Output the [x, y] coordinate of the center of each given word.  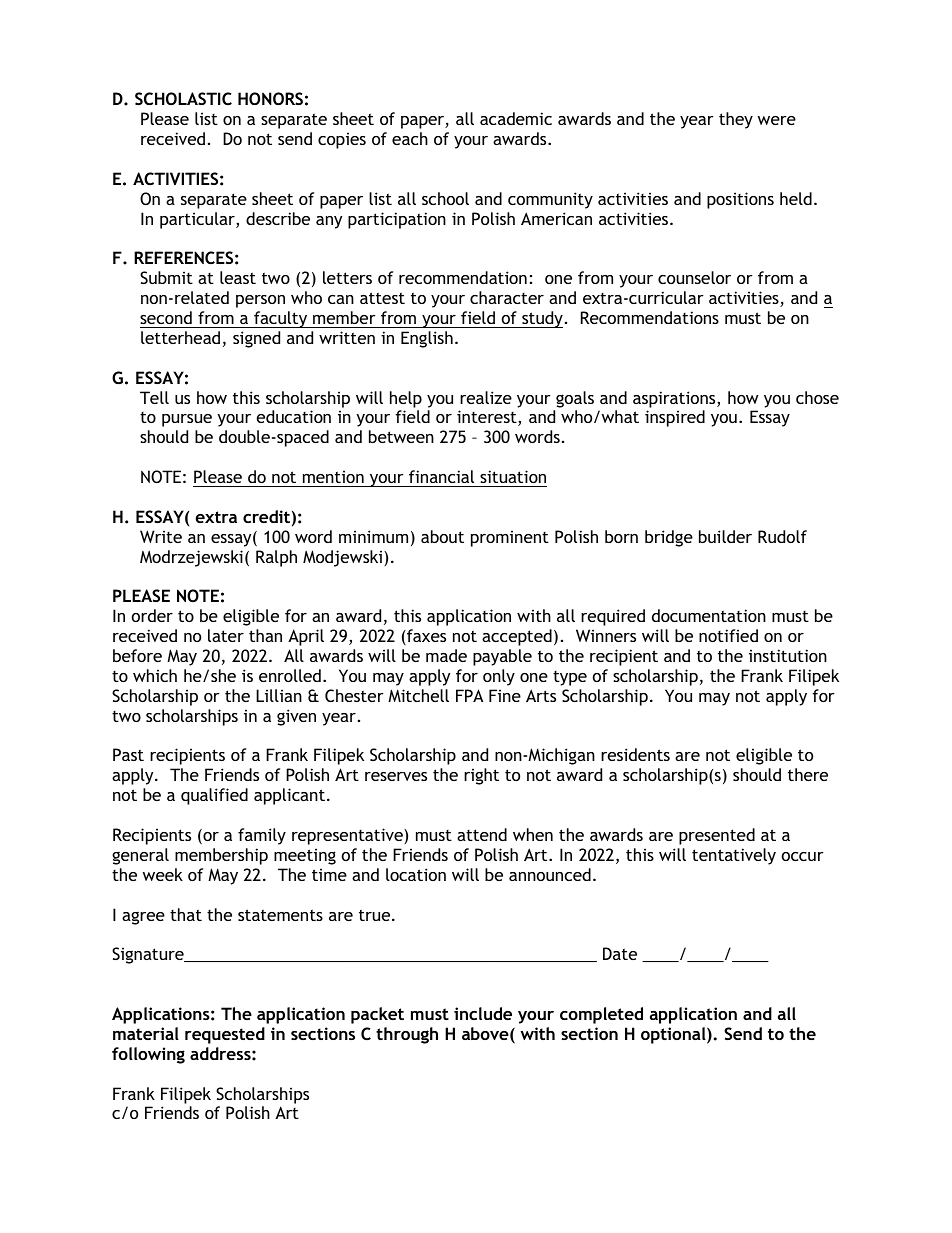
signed [256, 339]
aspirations [675, 399]
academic [516, 118]
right [481, 776]
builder [725, 536]
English [427, 339]
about [442, 536]
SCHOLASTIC [183, 98]
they [736, 120]
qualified [214, 796]
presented [717, 836]
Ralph [276, 558]
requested [225, 1035]
